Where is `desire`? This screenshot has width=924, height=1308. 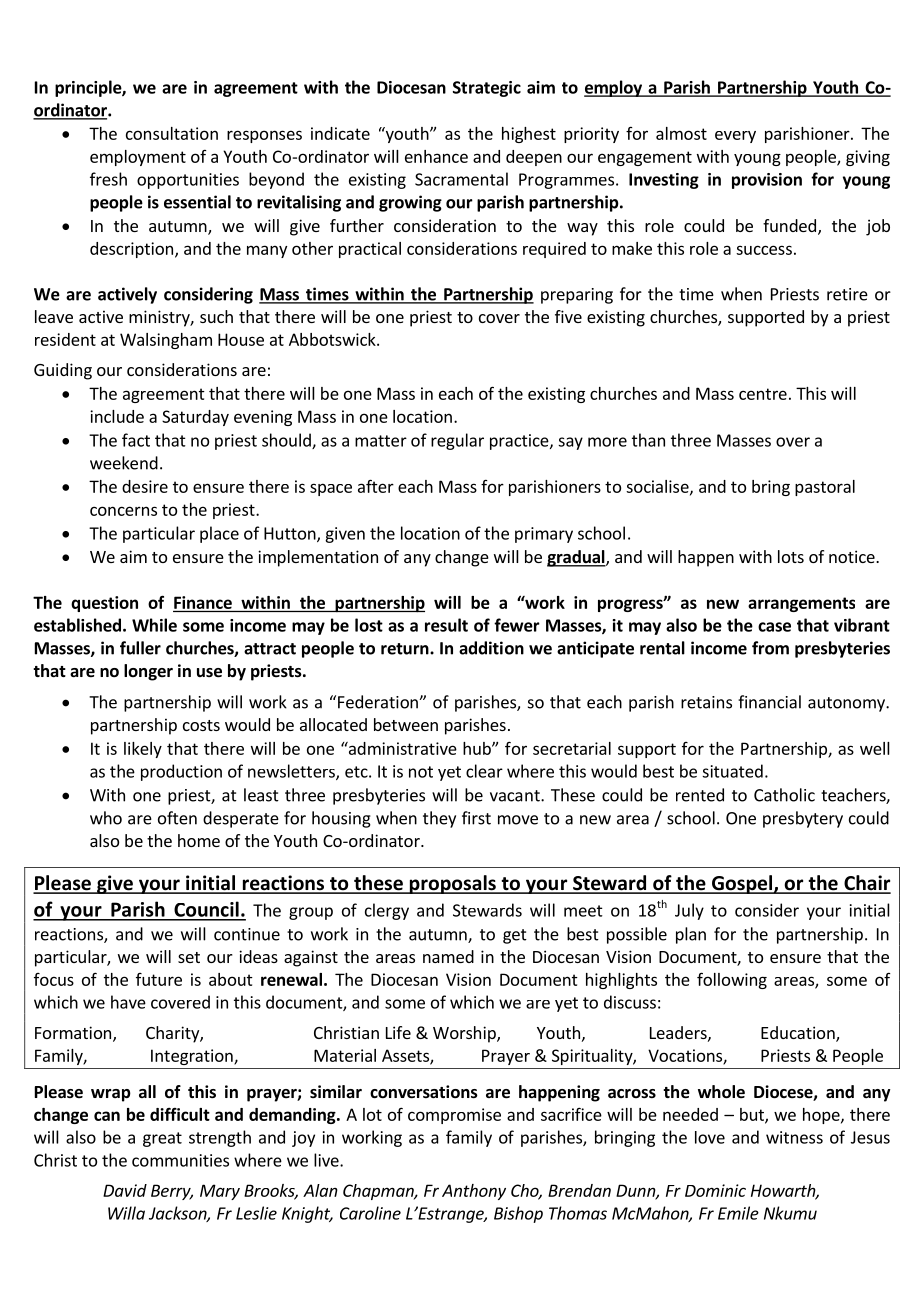 desire is located at coordinates (145, 486).
